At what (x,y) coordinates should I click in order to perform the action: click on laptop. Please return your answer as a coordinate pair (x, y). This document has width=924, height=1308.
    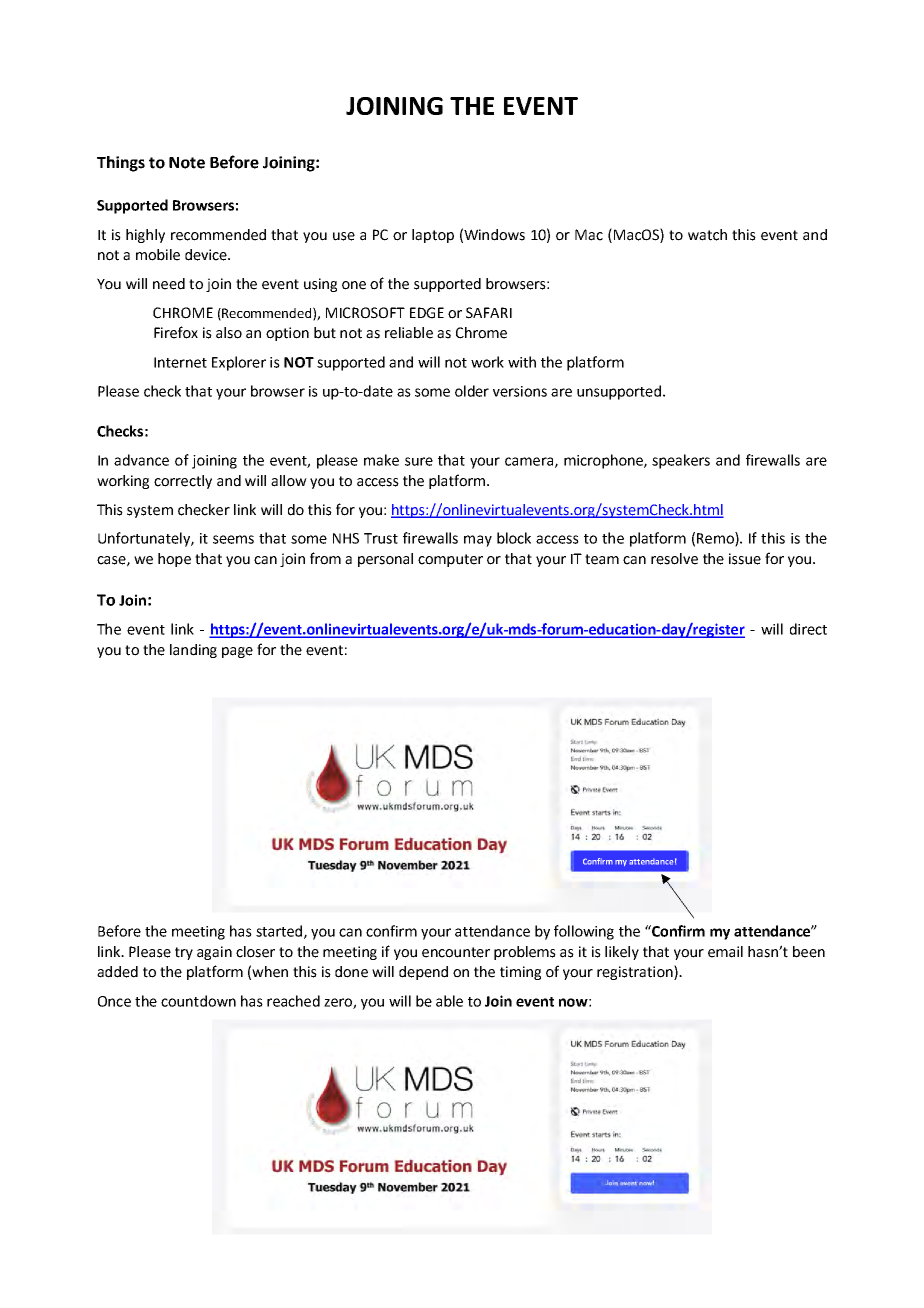
    Looking at the image, I should click on (433, 236).
